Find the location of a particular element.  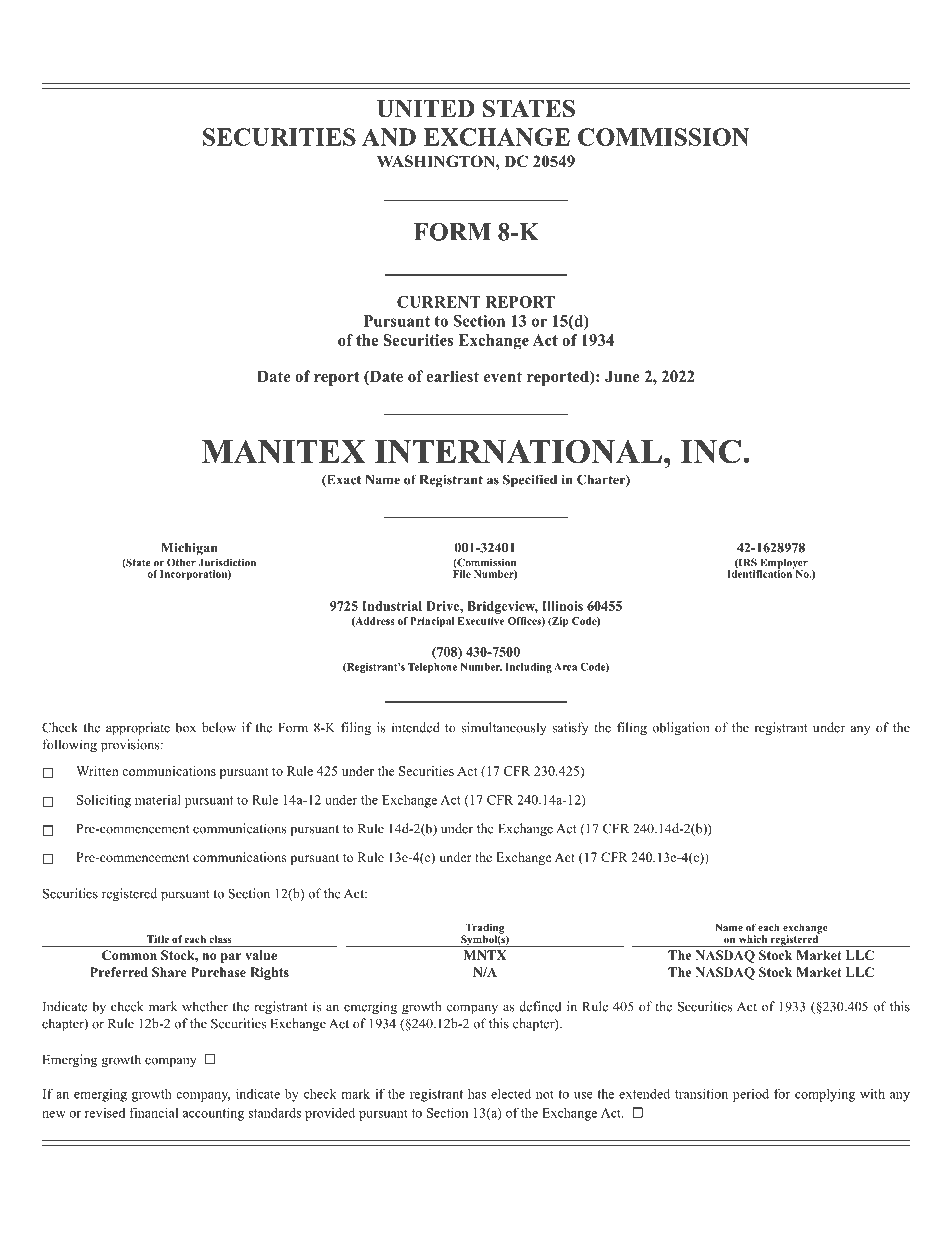

UNITED is located at coordinates (426, 109).
